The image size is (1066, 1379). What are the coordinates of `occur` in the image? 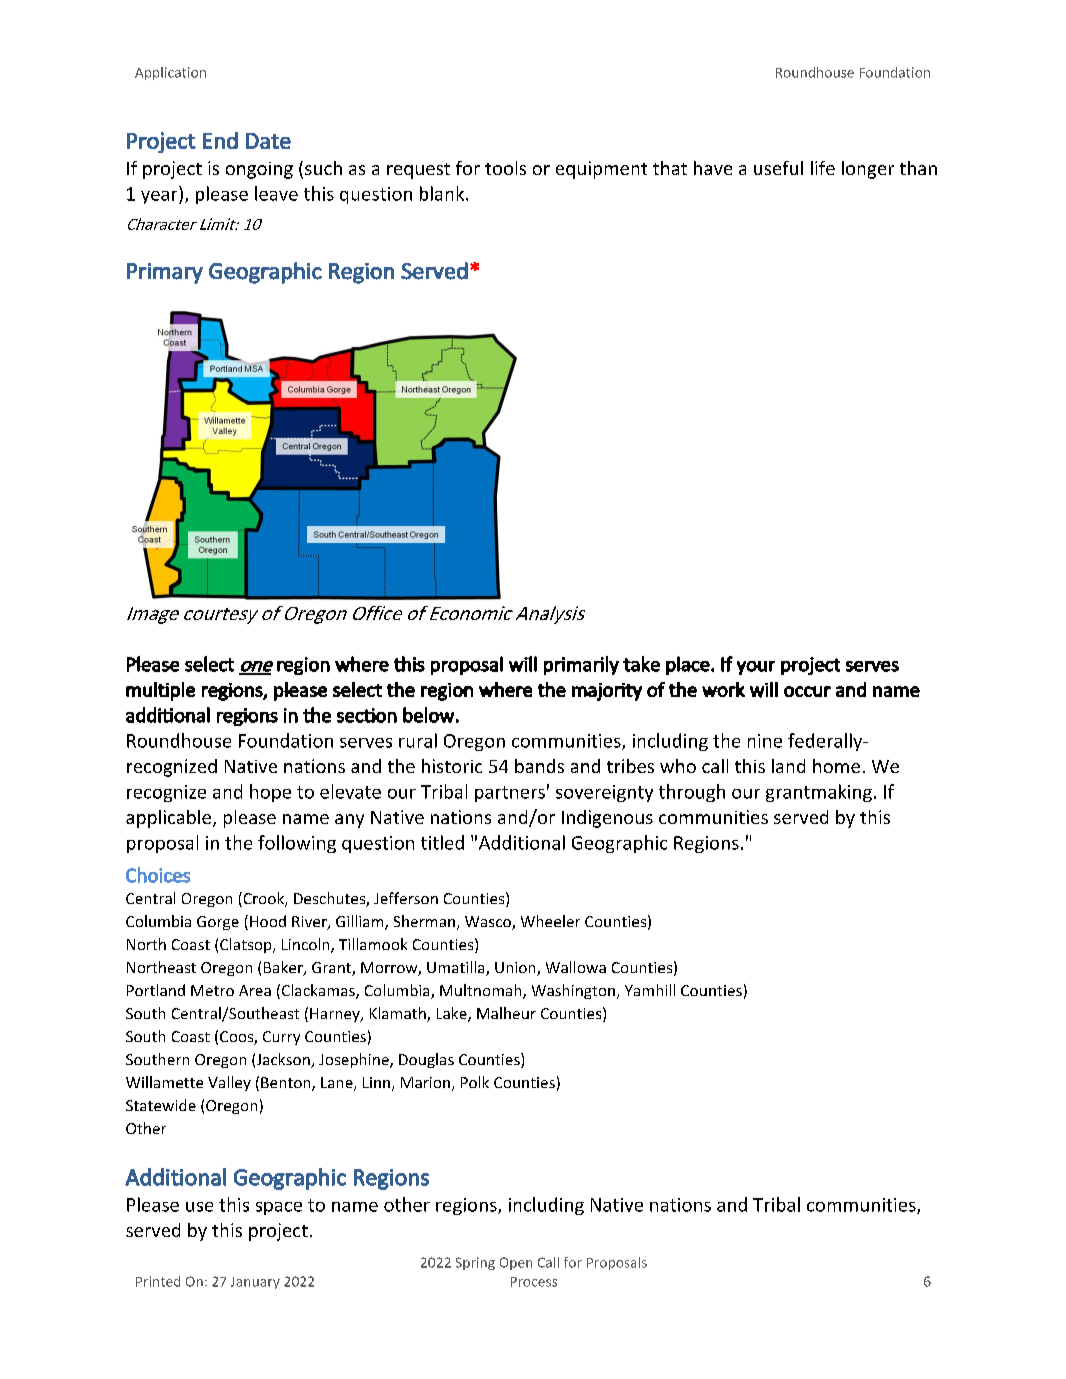 It's located at (807, 691).
